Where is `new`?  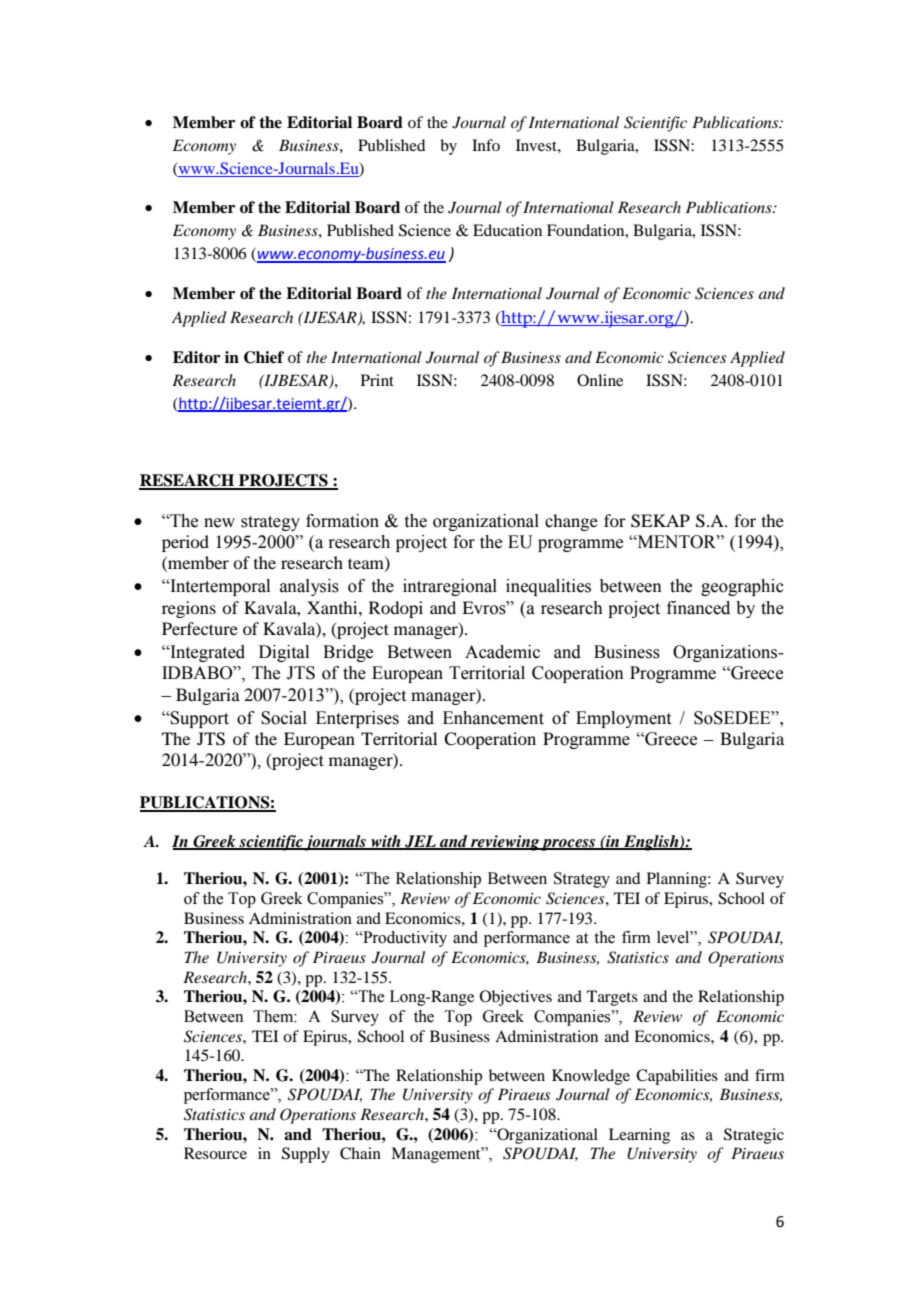
new is located at coordinates (219, 523).
